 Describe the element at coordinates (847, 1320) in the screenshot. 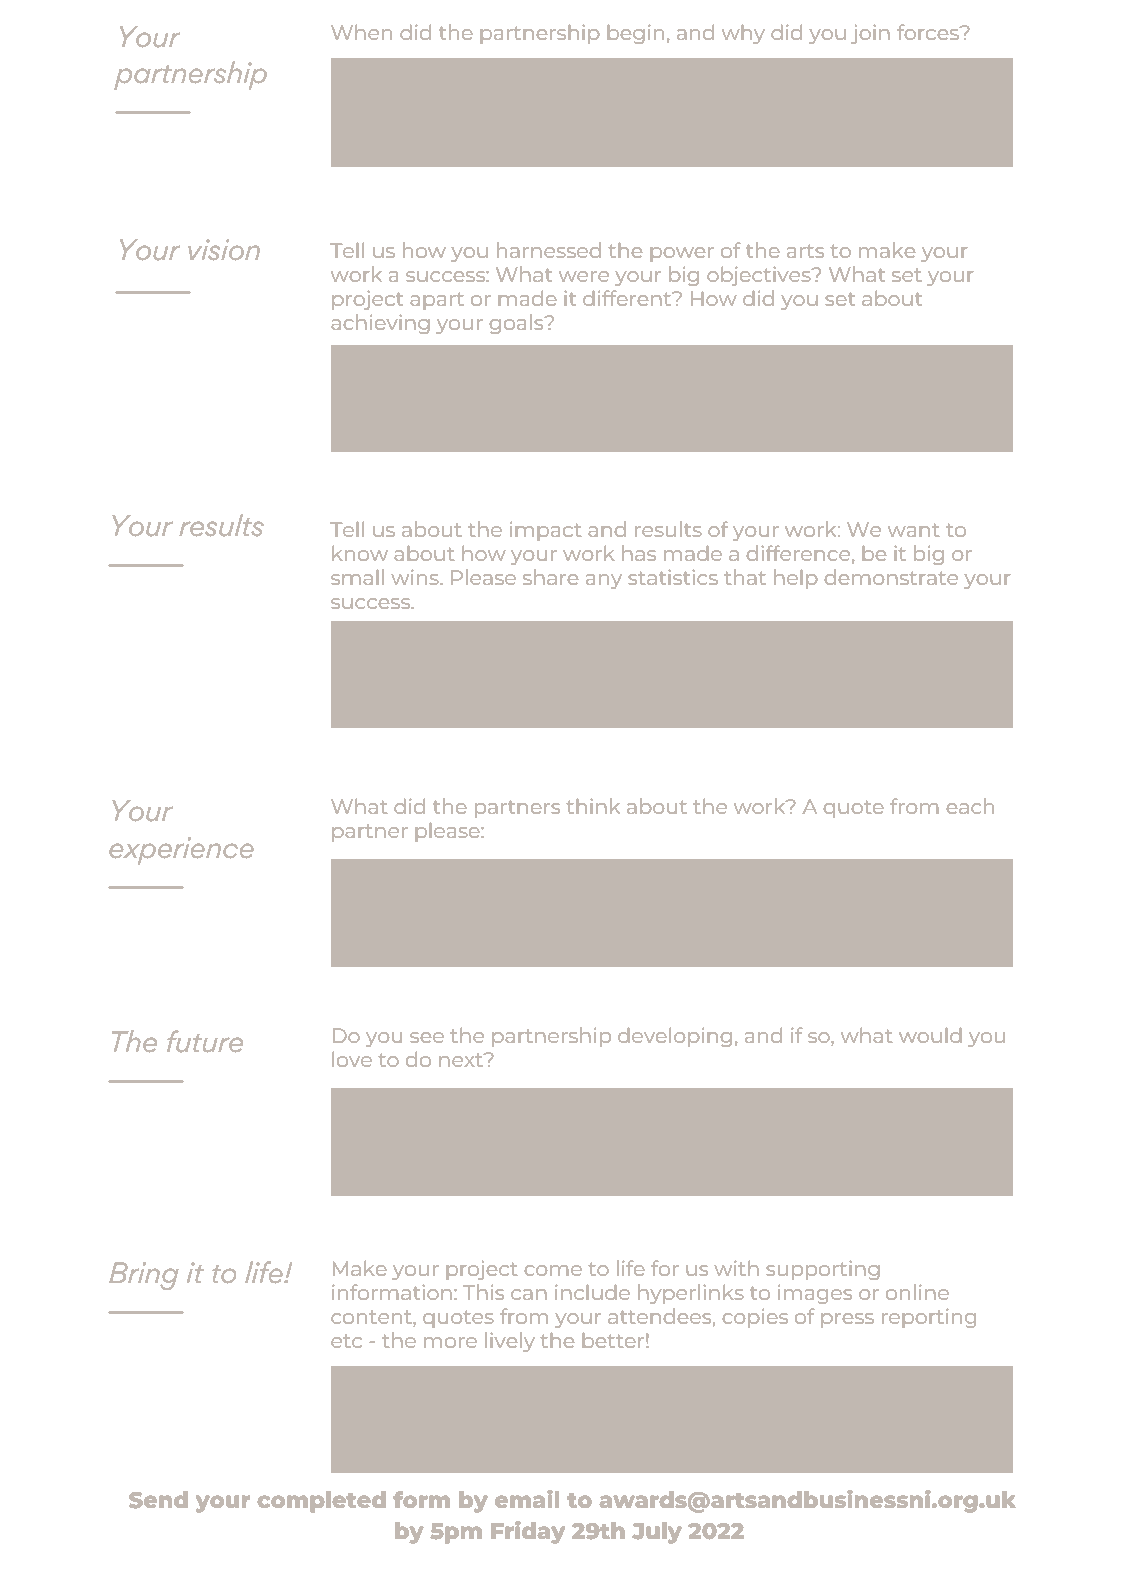

I see `press` at that location.
